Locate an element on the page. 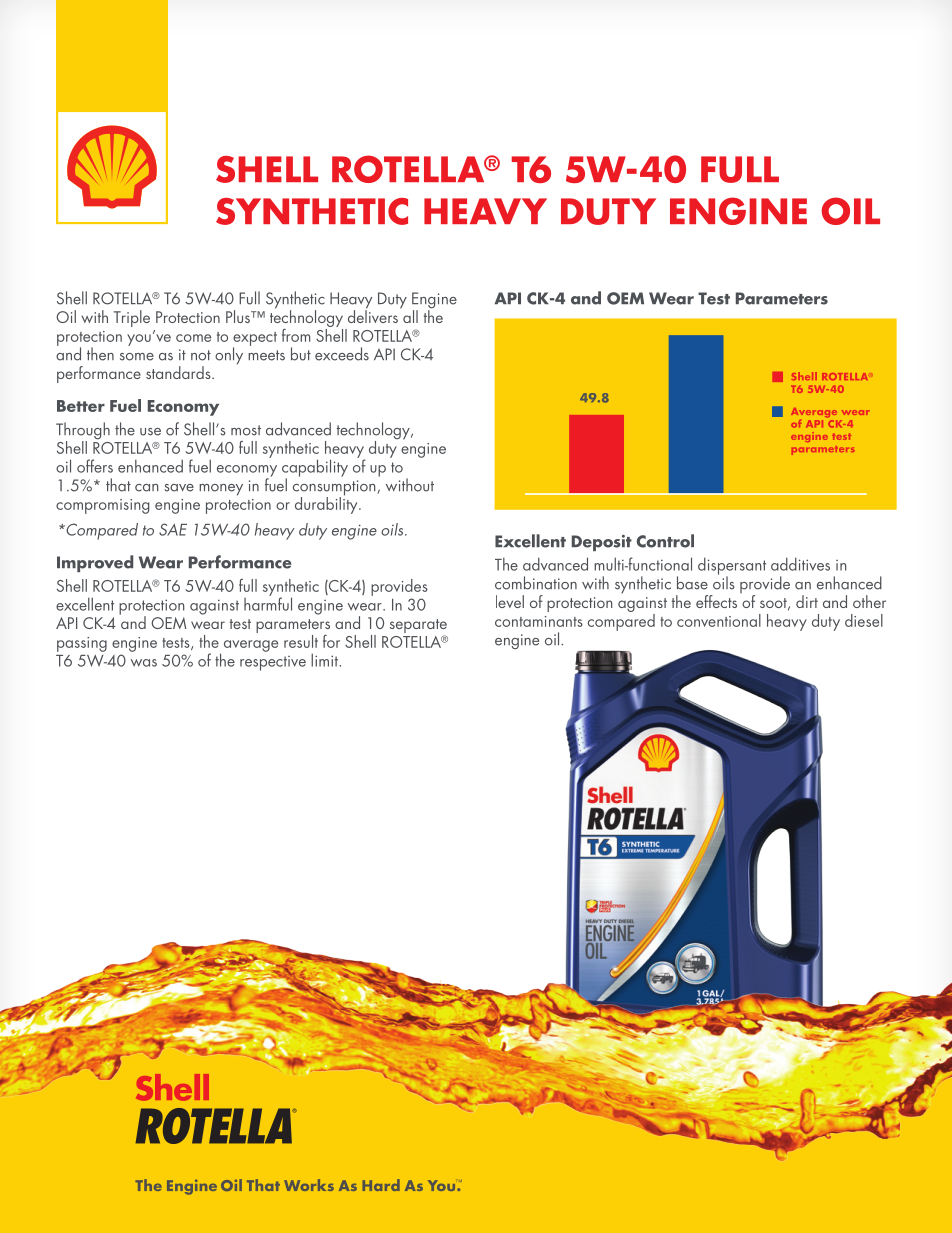 The height and width of the page is (1233, 952). save is located at coordinates (179, 488).
